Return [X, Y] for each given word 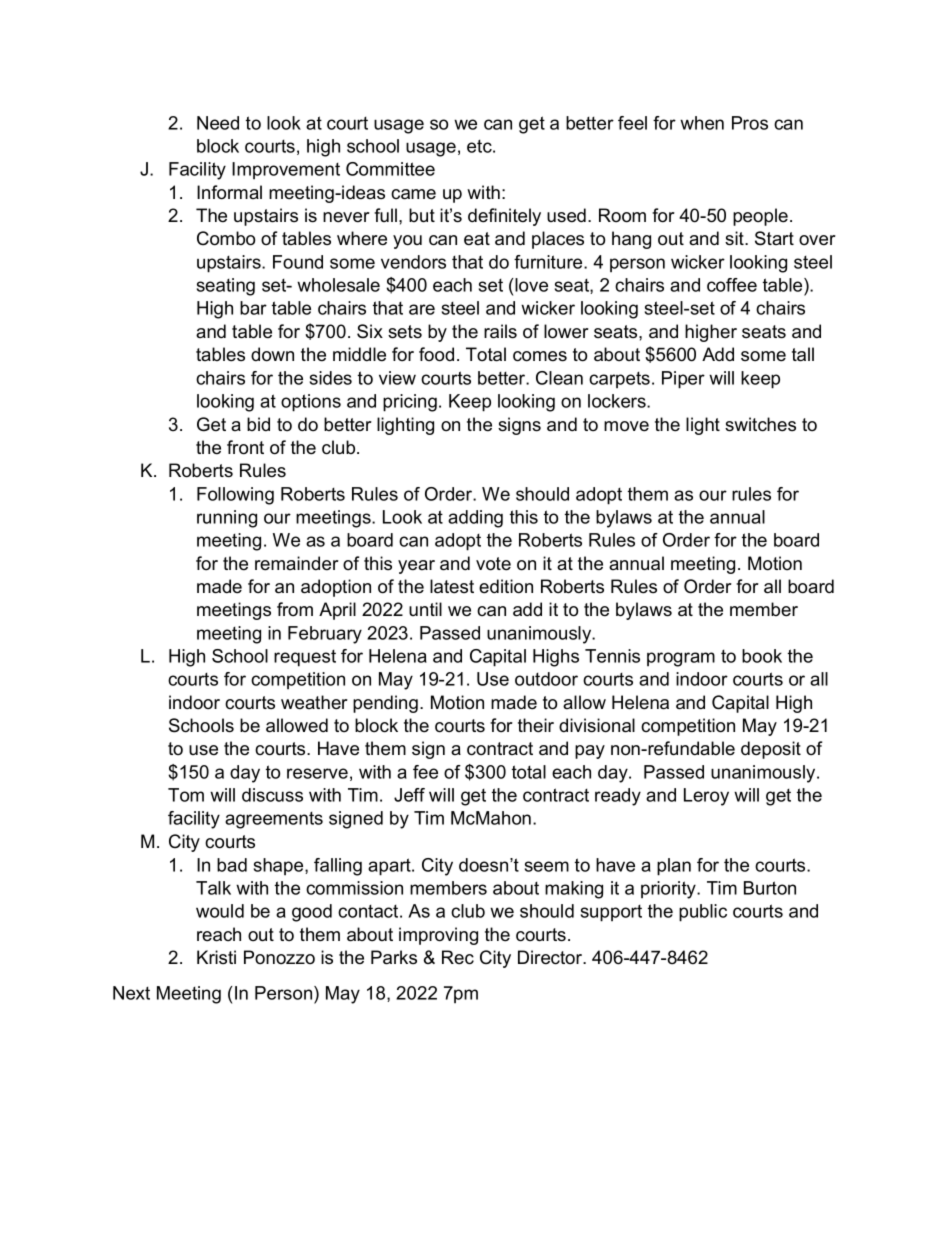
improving [438, 936]
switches [760, 424]
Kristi [216, 957]
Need [218, 123]
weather [314, 702]
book [762, 656]
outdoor [546, 679]
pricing [410, 403]
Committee [390, 169]
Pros [750, 123]
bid [258, 424]
